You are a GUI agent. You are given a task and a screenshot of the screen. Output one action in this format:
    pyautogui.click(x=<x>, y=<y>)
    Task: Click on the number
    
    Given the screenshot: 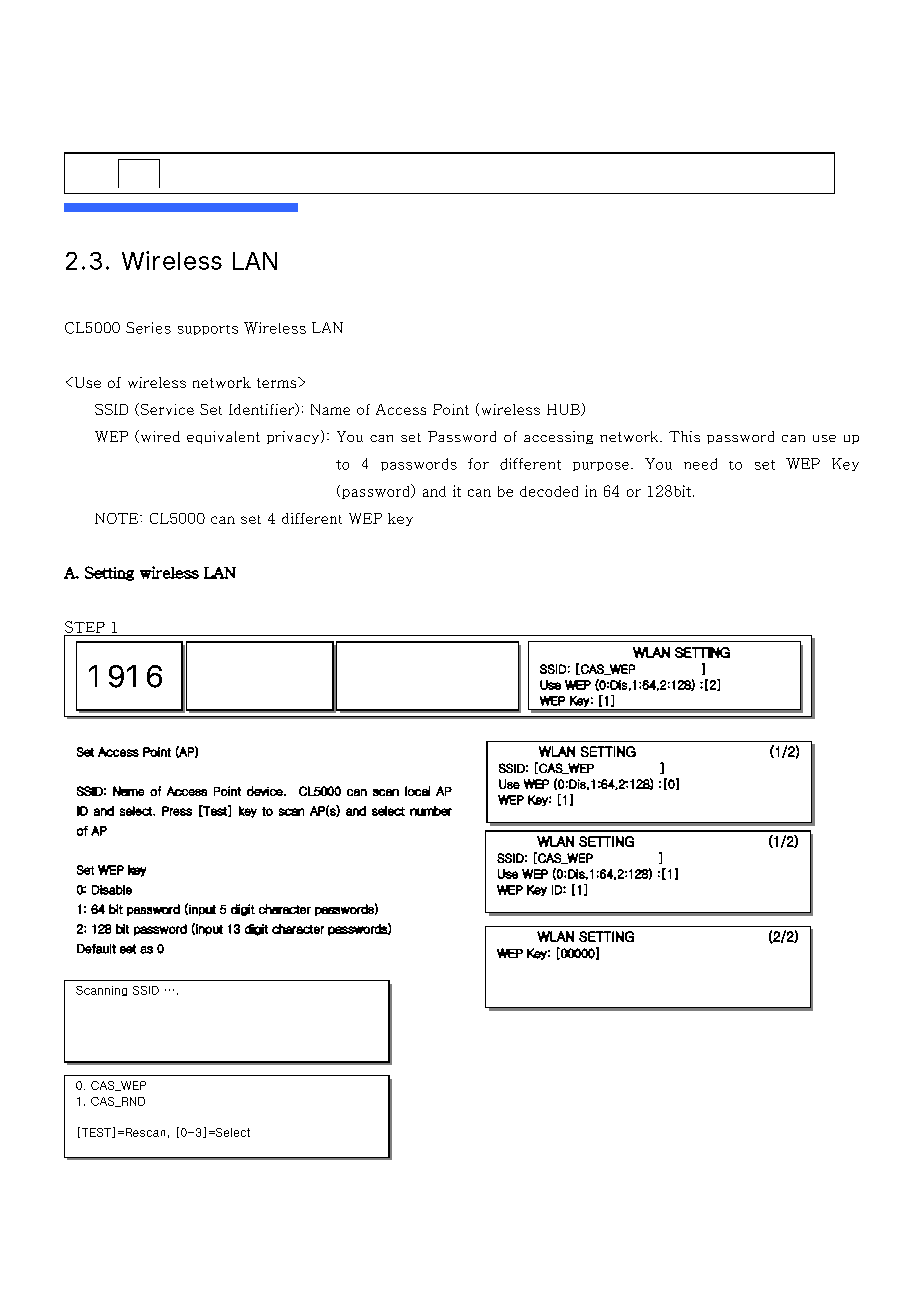 What is the action you would take?
    pyautogui.click(x=431, y=811)
